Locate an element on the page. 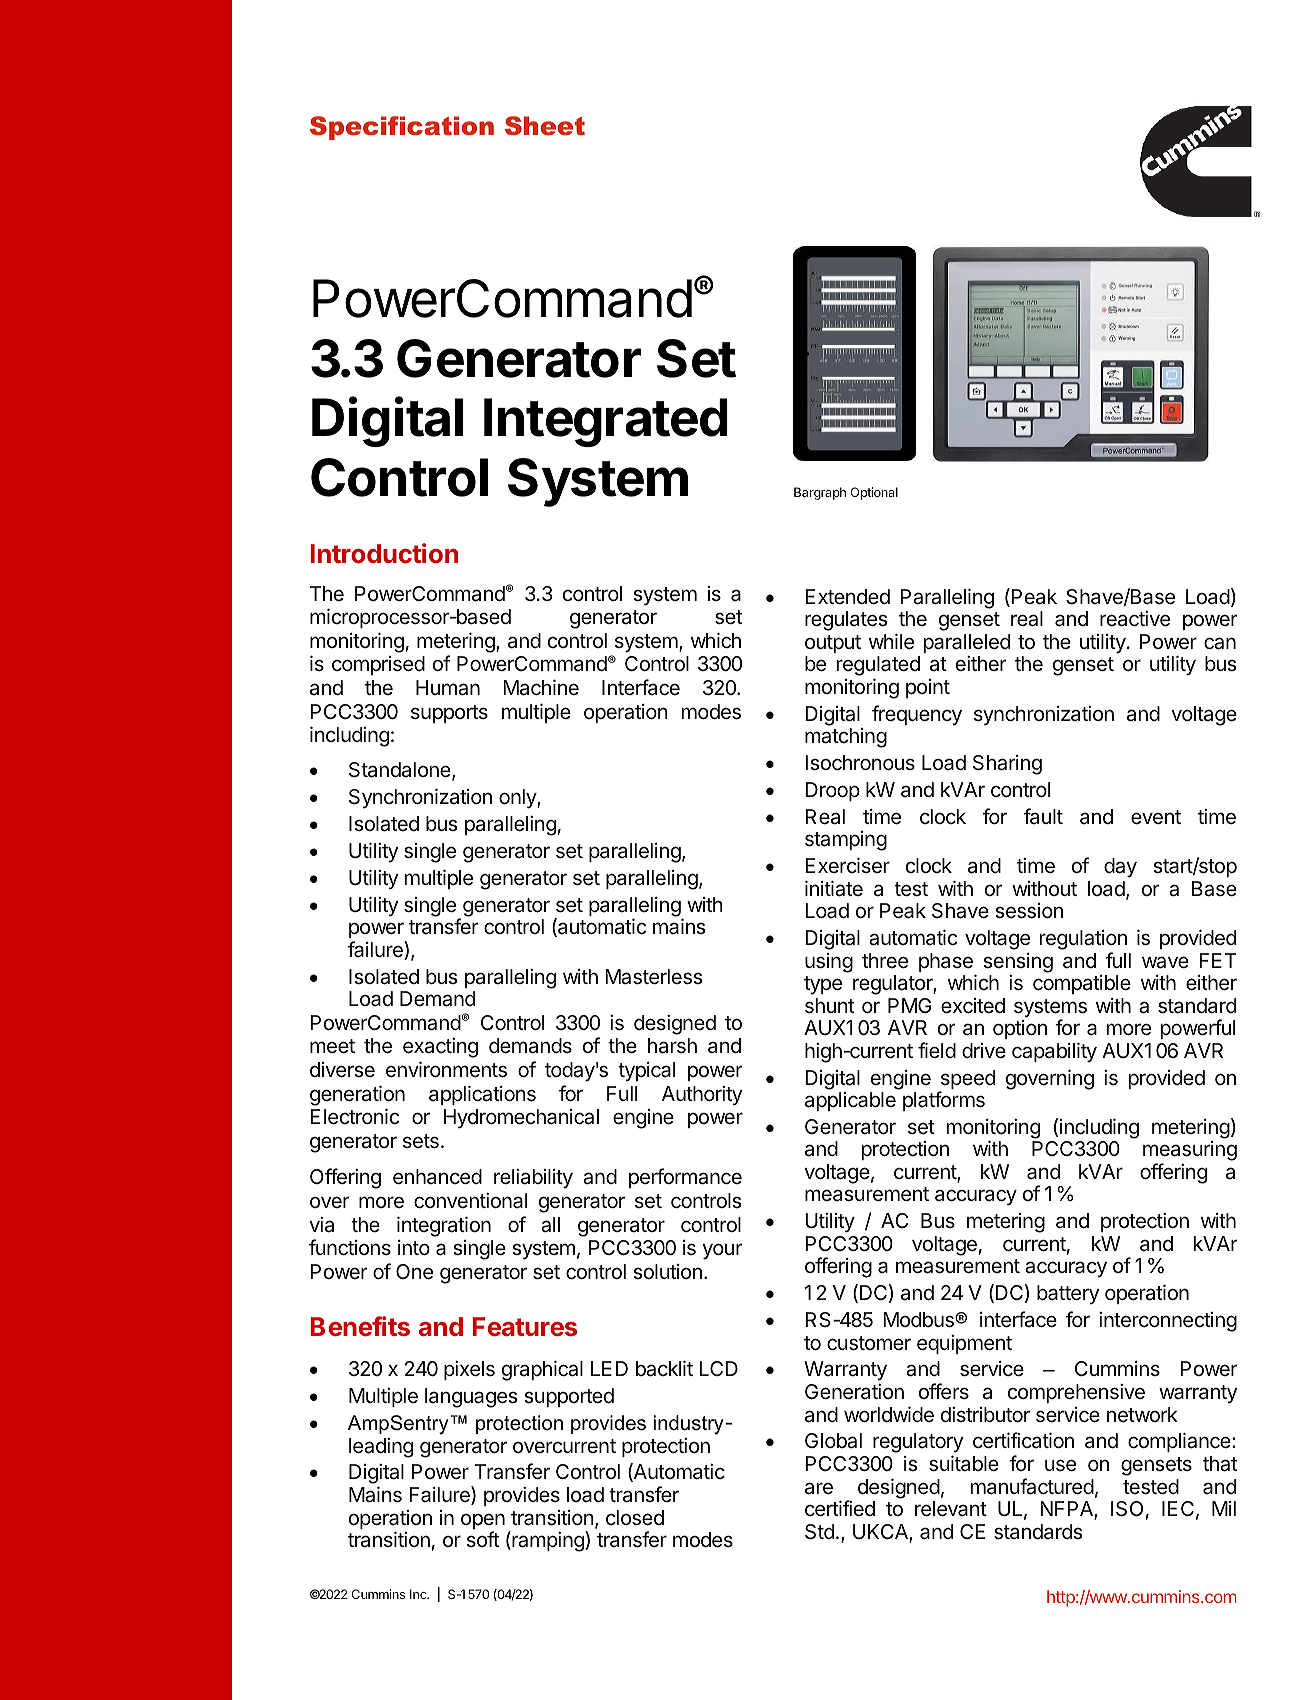 This document has width=1314, height=1700. are is located at coordinates (819, 1488).
